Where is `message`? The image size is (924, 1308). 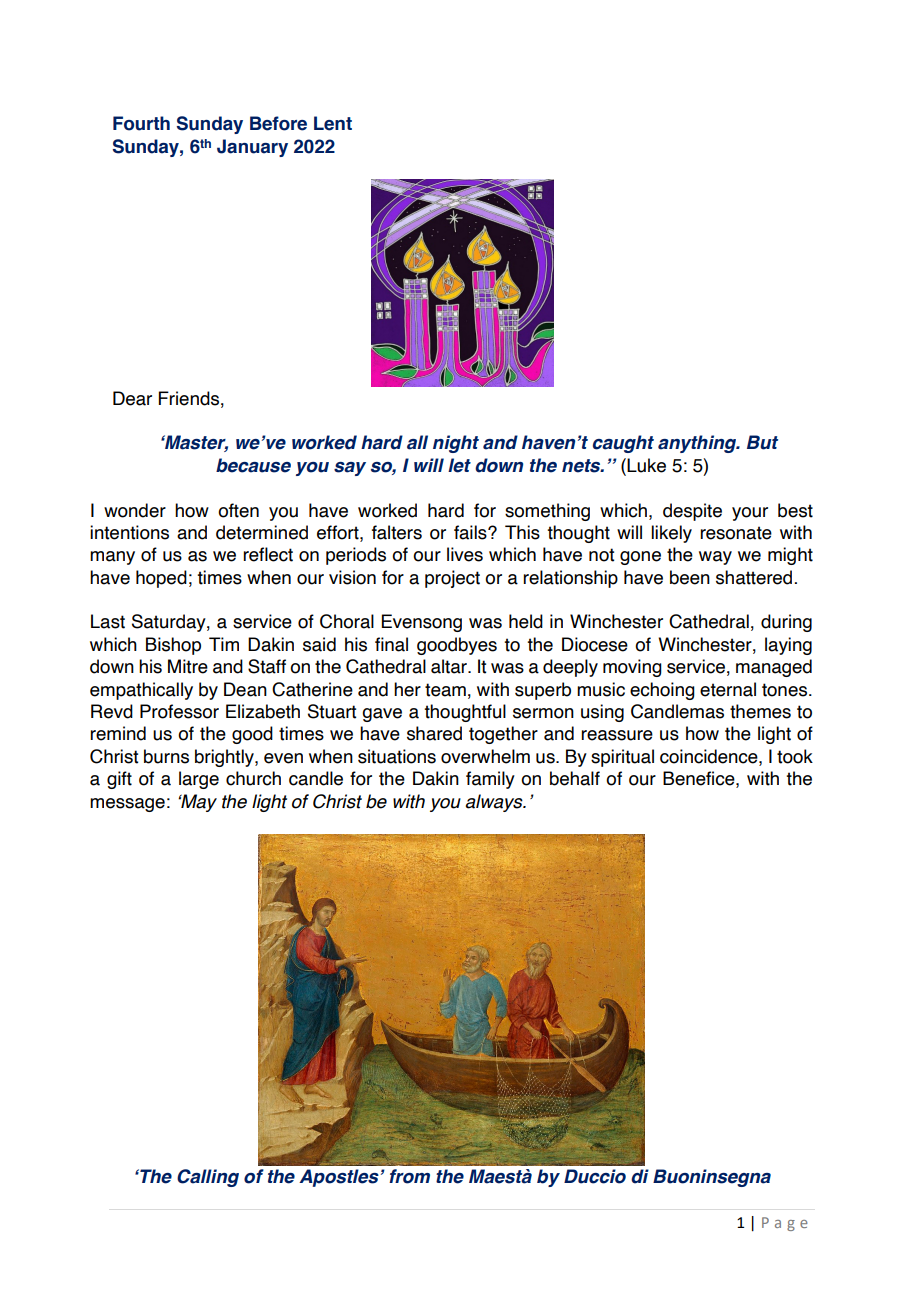
message is located at coordinates (127, 805).
